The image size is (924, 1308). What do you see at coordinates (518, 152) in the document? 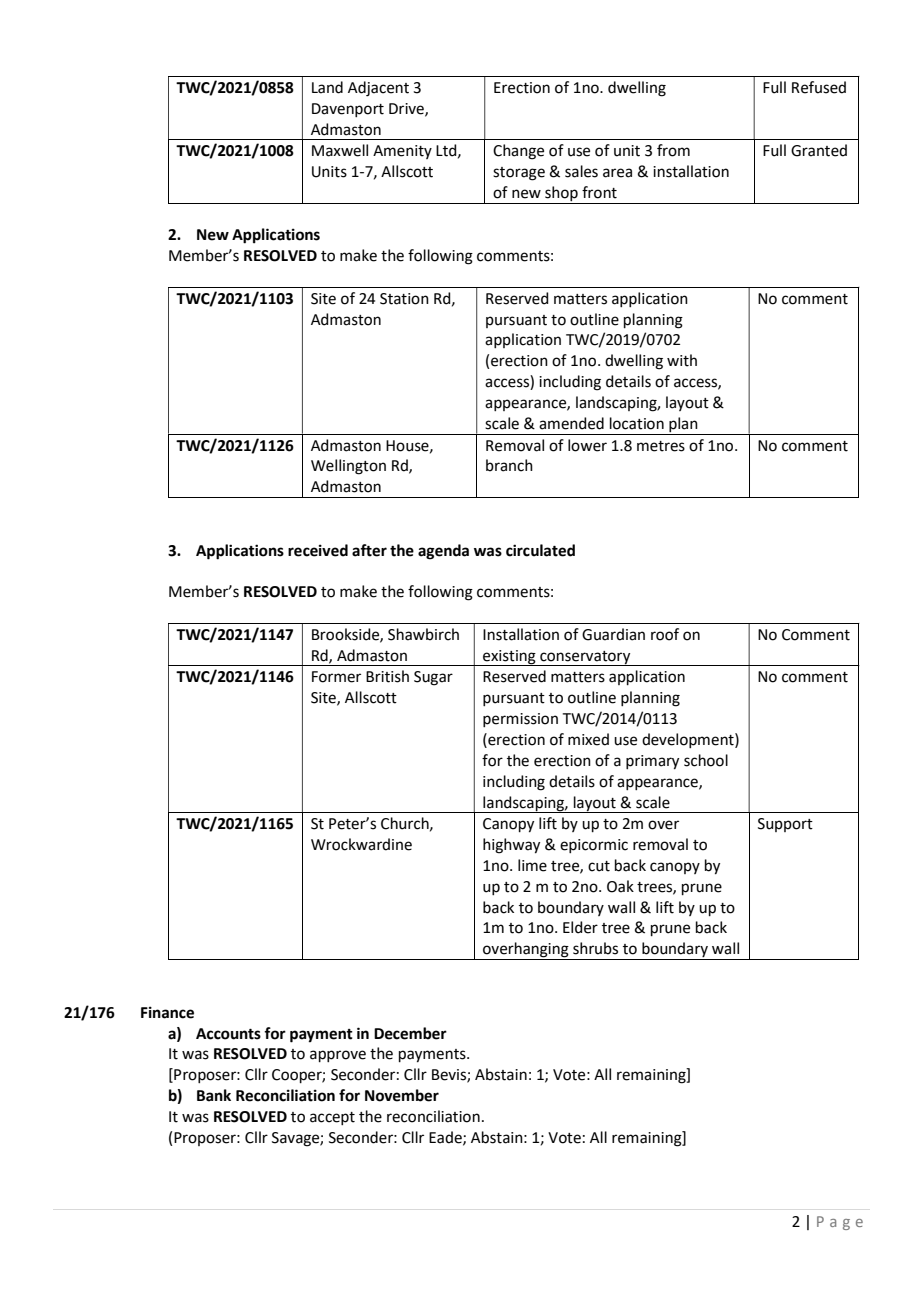
I see `Change` at bounding box center [518, 152].
